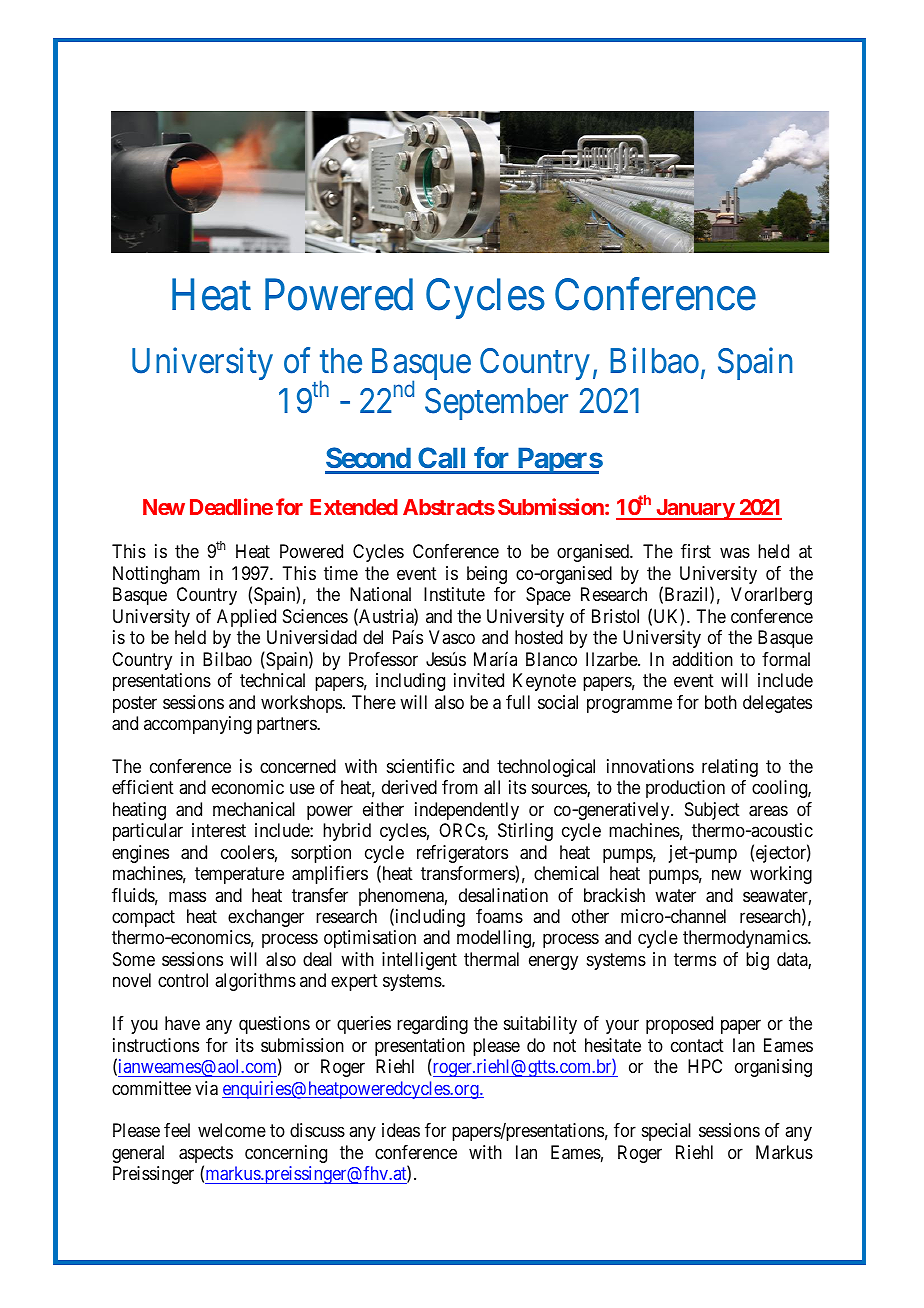 Image resolution: width=924 pixels, height=1308 pixels. I want to click on technical, so click(272, 680).
